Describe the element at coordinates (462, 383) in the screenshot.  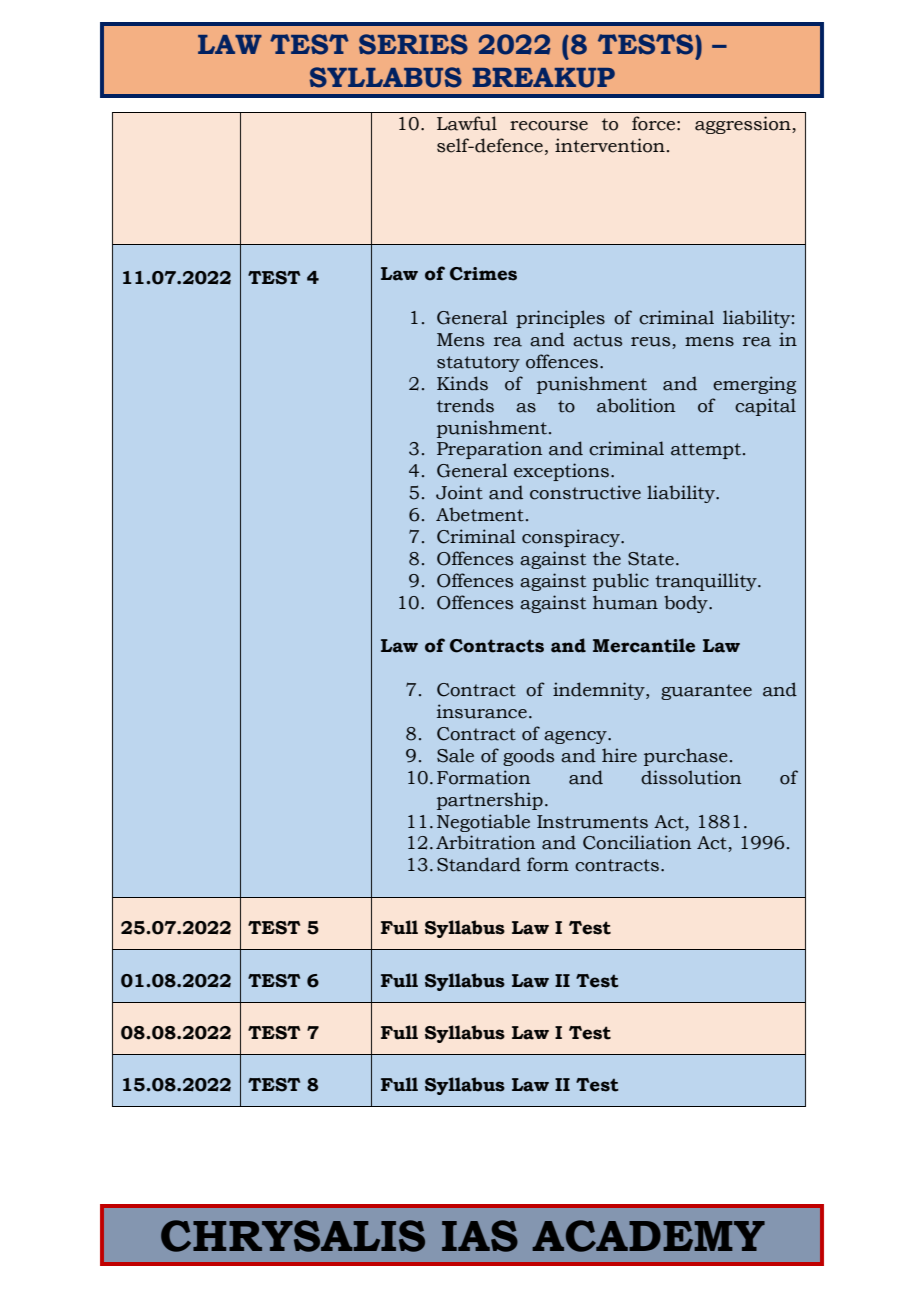
I see `Kinds` at that location.
